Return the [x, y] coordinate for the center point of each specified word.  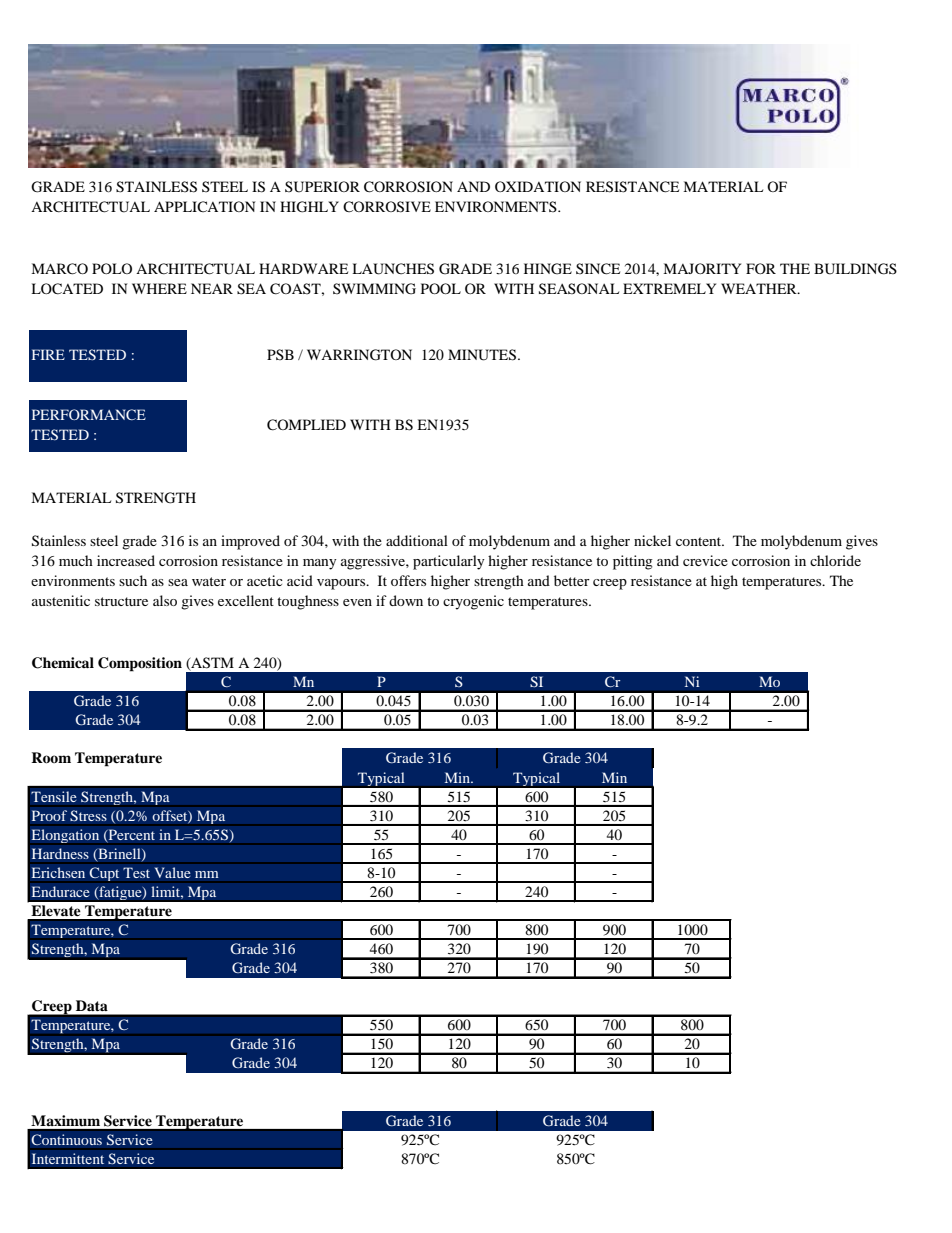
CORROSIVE [387, 207]
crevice [705, 560]
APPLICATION [204, 206]
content [700, 541]
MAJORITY [702, 268]
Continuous [66, 1140]
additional [417, 540]
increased [126, 560]
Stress [88, 816]
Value [172, 872]
